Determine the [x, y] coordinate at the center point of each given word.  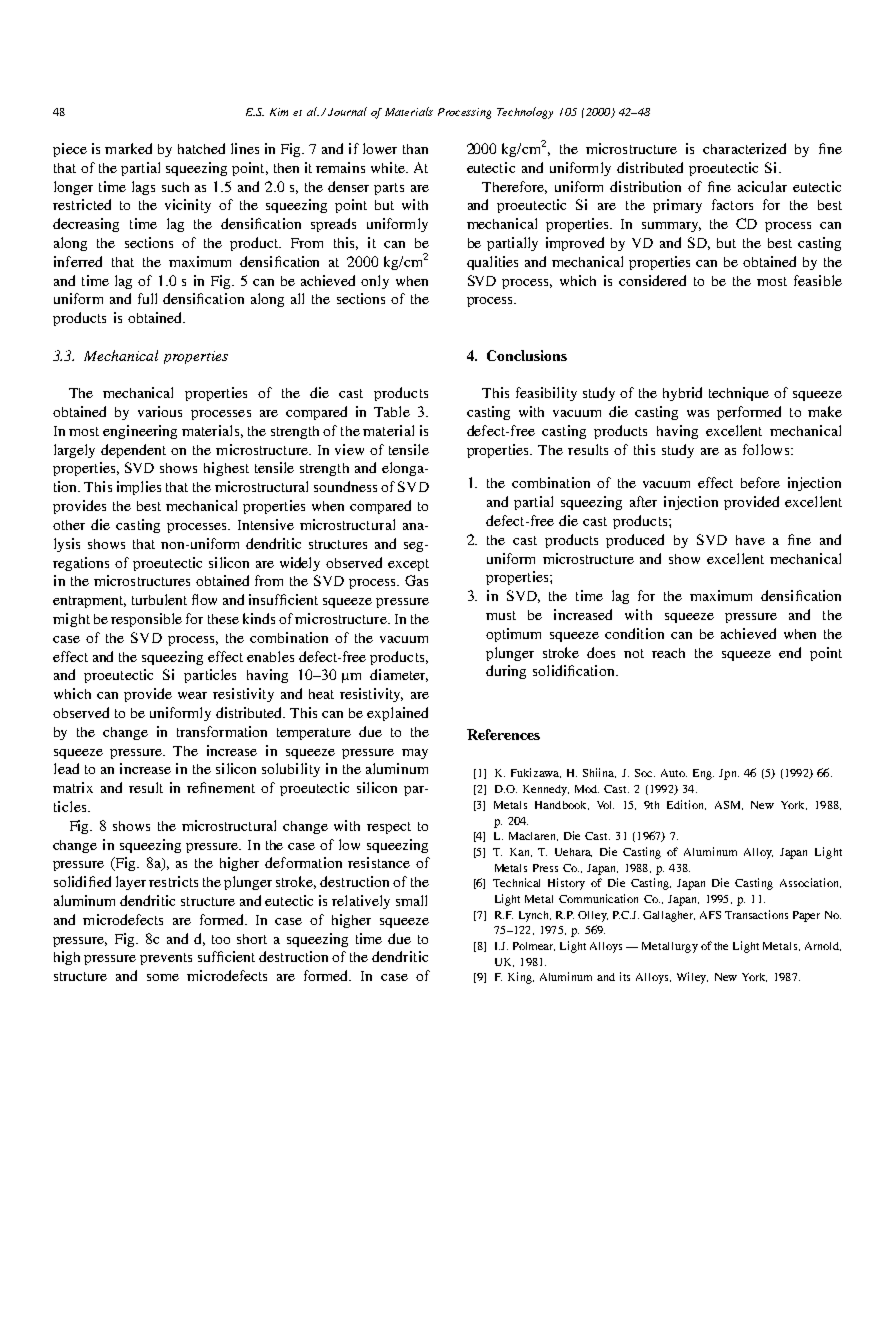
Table [392, 411]
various [160, 411]
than [415, 149]
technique [739, 394]
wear [192, 695]
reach [668, 653]
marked [128, 148]
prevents [166, 959]
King [521, 978]
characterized [744, 148]
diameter [399, 675]
